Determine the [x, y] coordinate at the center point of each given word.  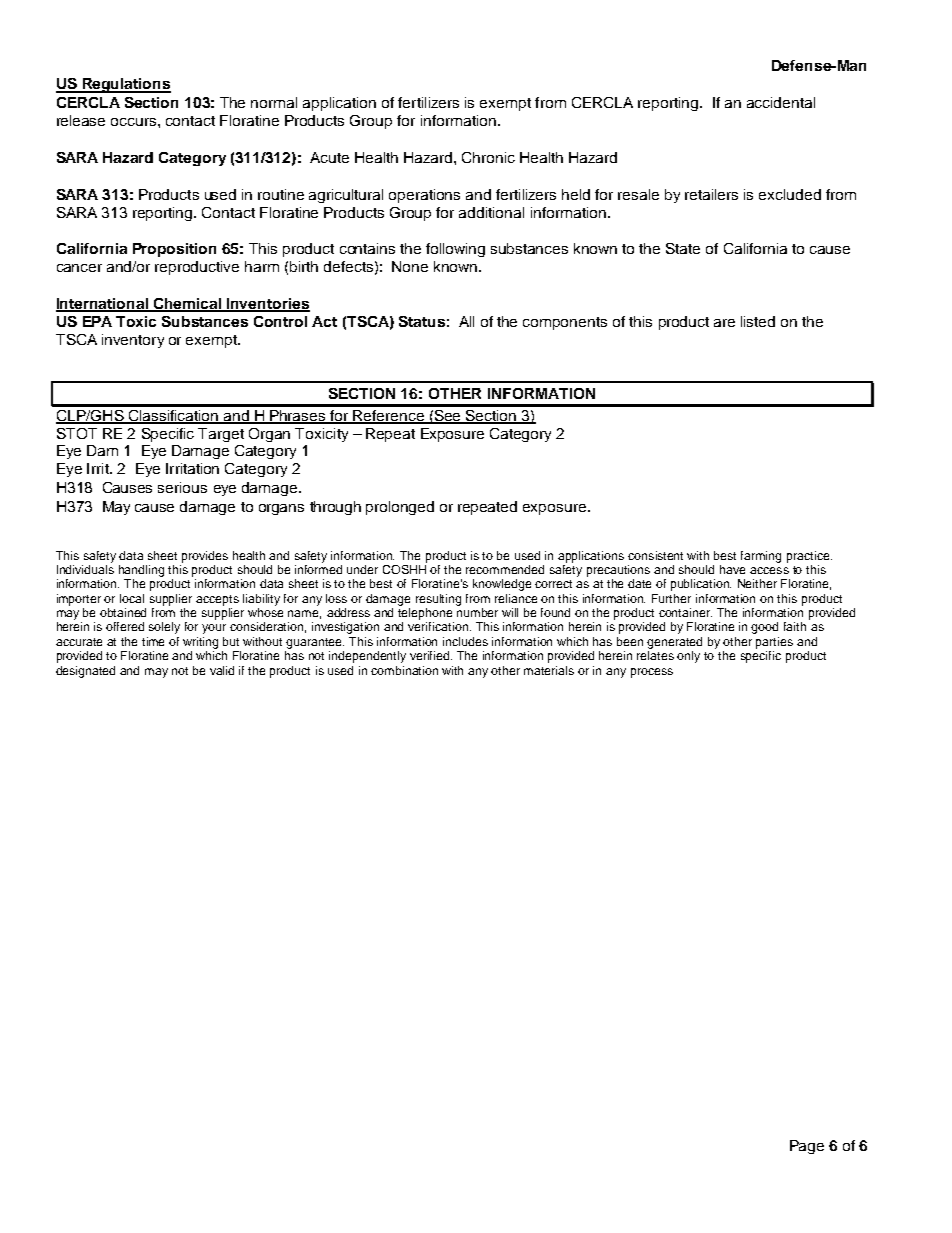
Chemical [188, 304]
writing [200, 643]
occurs [135, 122]
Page [807, 1147]
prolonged [400, 508]
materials [549, 670]
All [466, 321]
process [652, 673]
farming [761, 557]
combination [404, 670]
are [724, 323]
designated [85, 672]
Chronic [488, 157]
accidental [781, 102]
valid [222, 670]
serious [182, 487]
